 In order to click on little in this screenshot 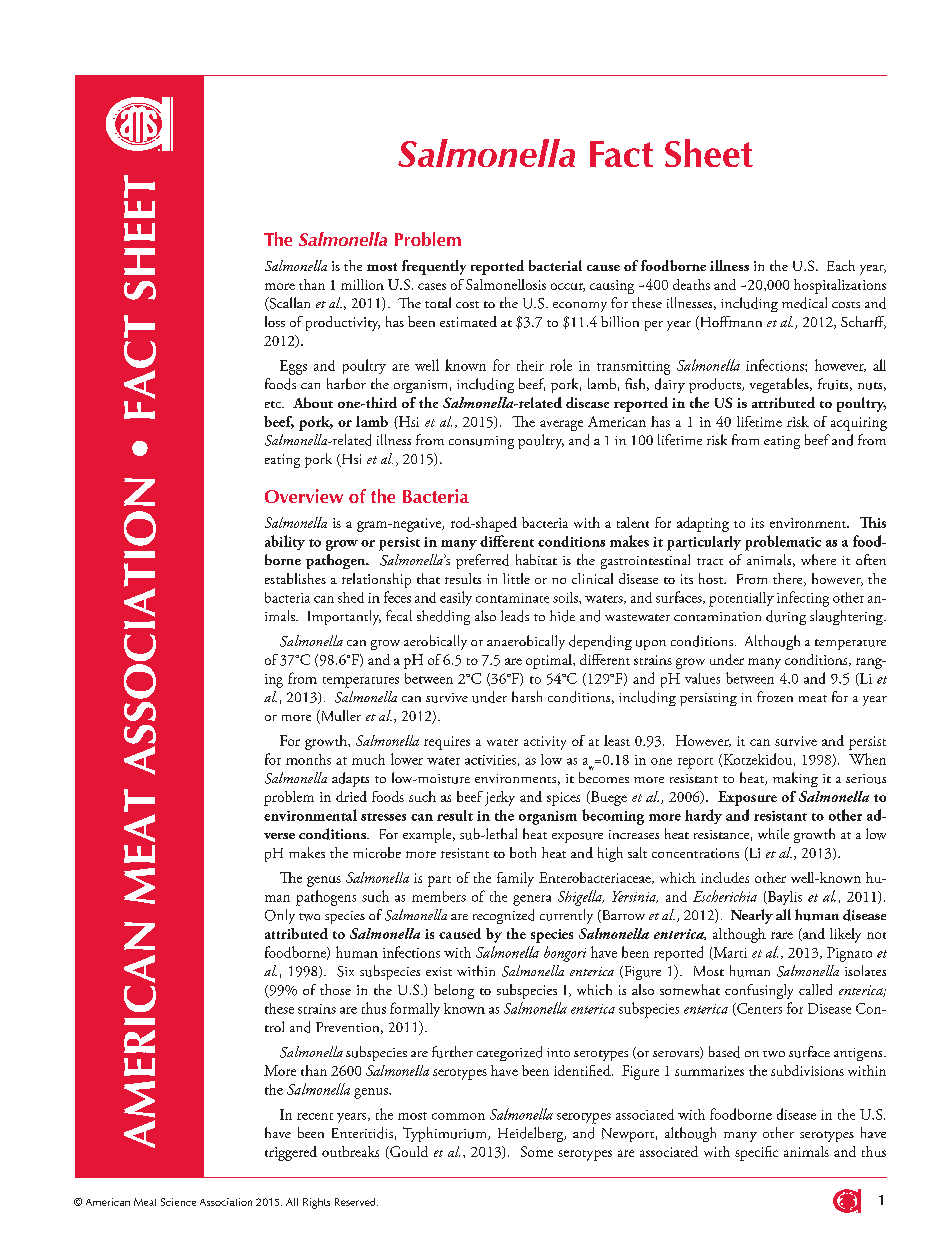, I will do `click(516, 578)`.
